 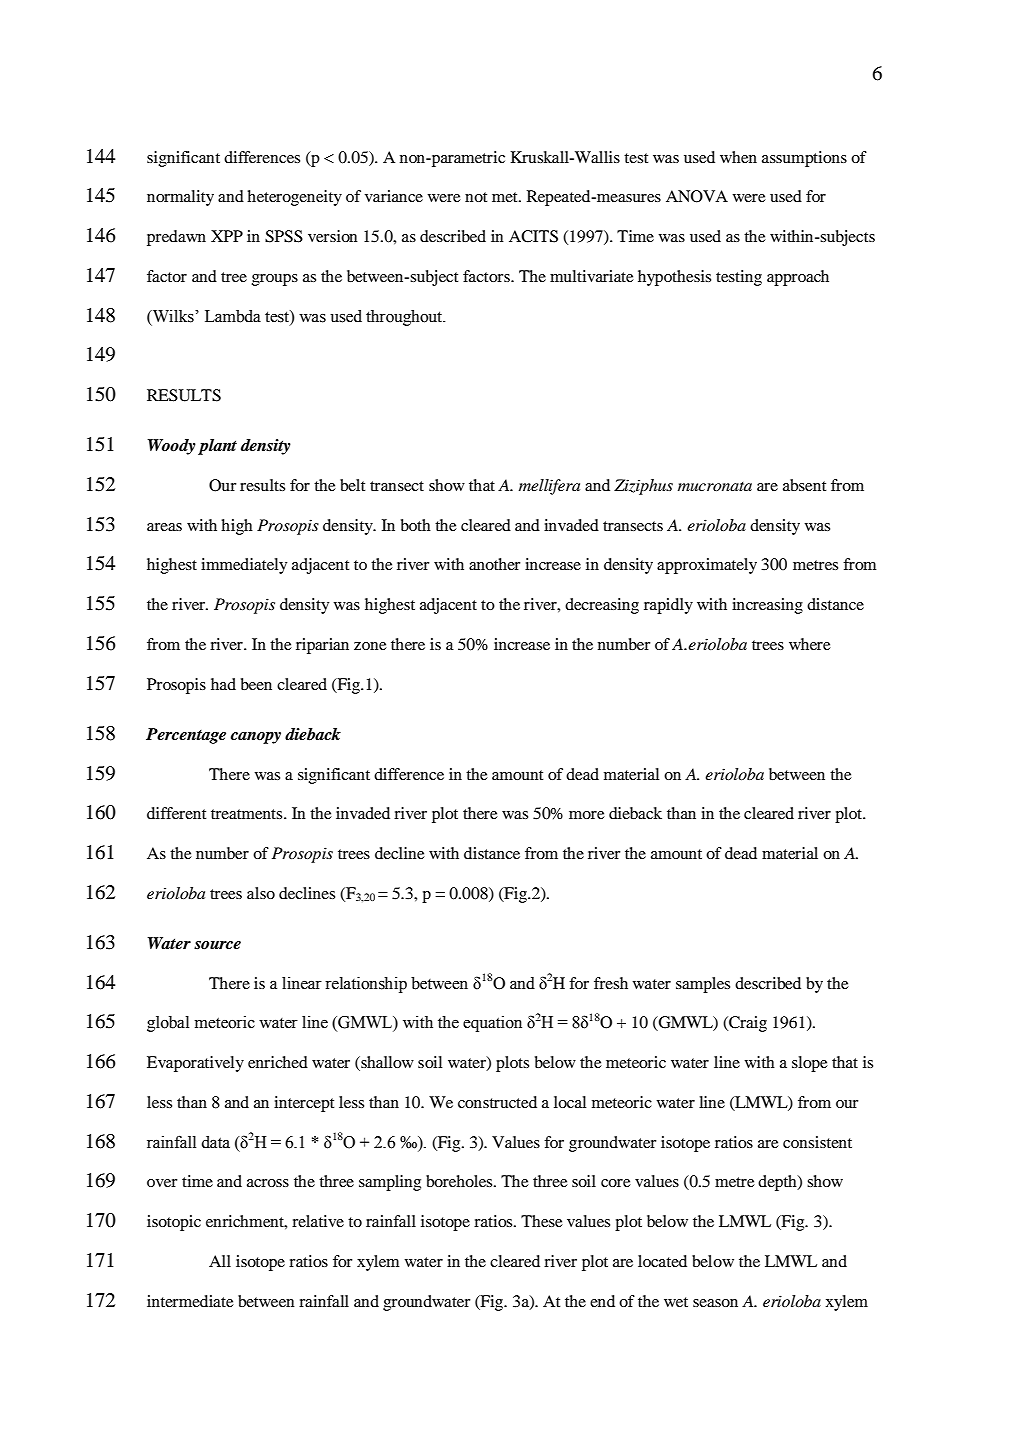 I want to click on variance, so click(x=394, y=196).
